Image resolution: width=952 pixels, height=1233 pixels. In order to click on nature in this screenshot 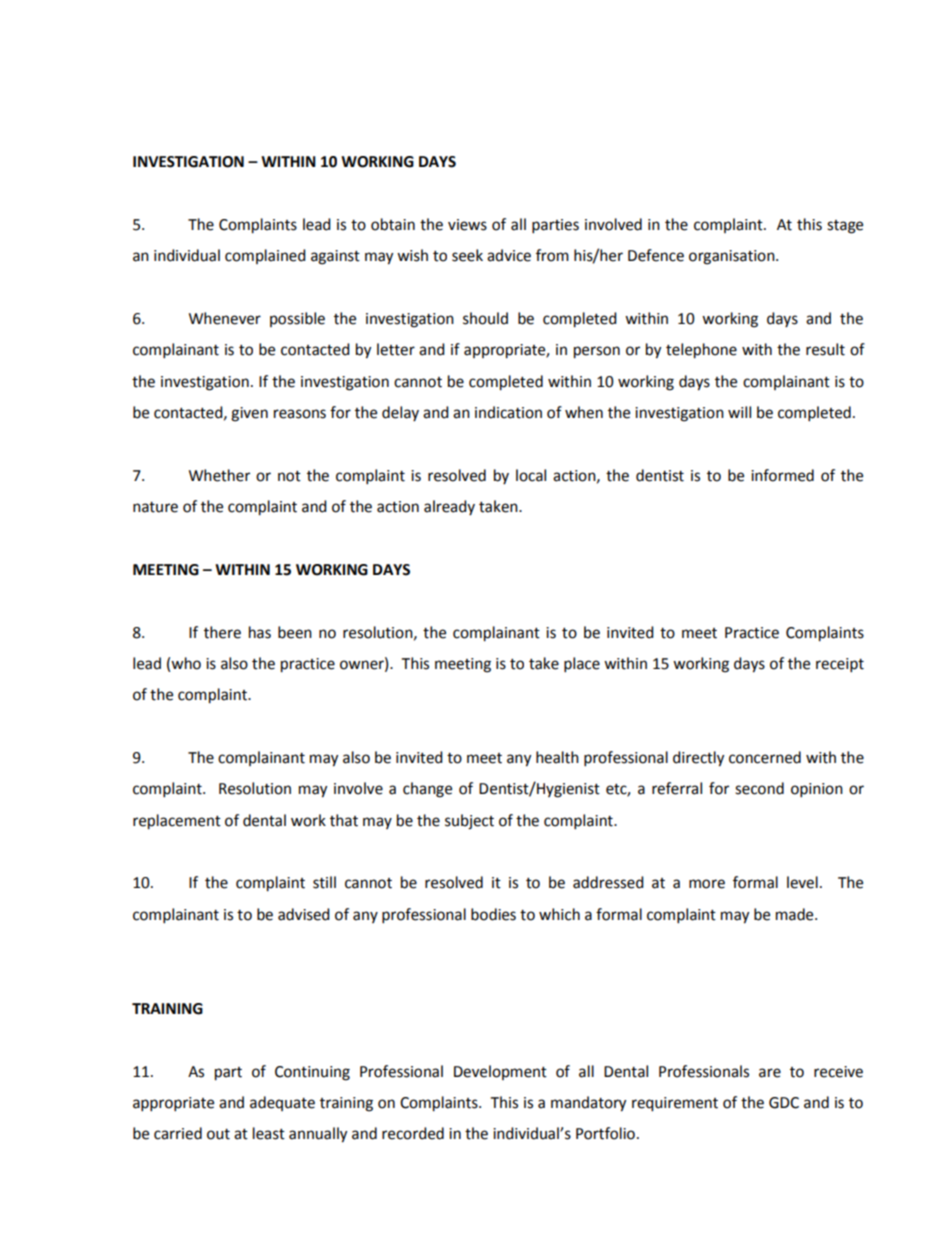, I will do `click(155, 507)`.
